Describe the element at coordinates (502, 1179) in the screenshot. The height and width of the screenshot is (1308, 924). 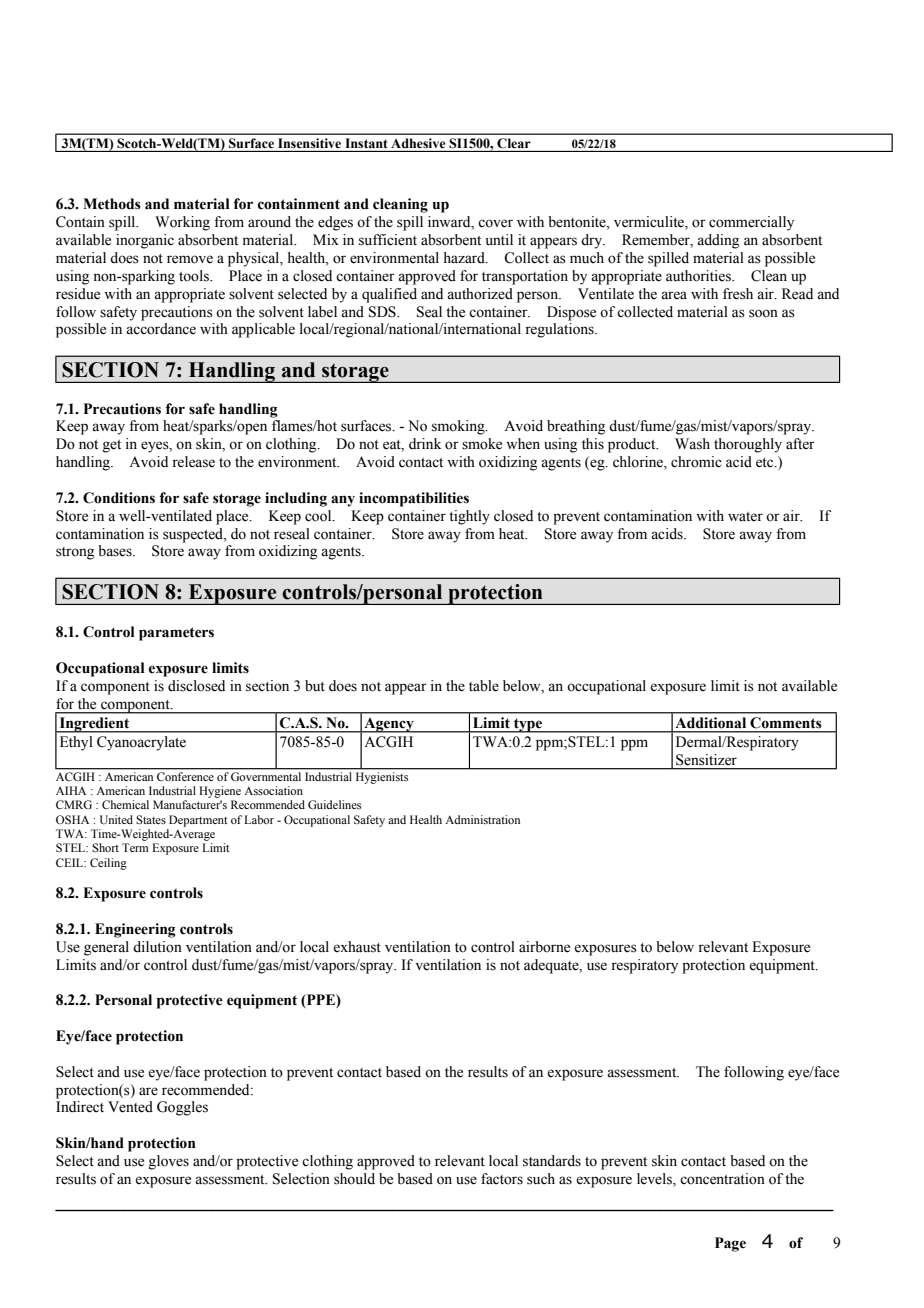
I see `factors` at that location.
